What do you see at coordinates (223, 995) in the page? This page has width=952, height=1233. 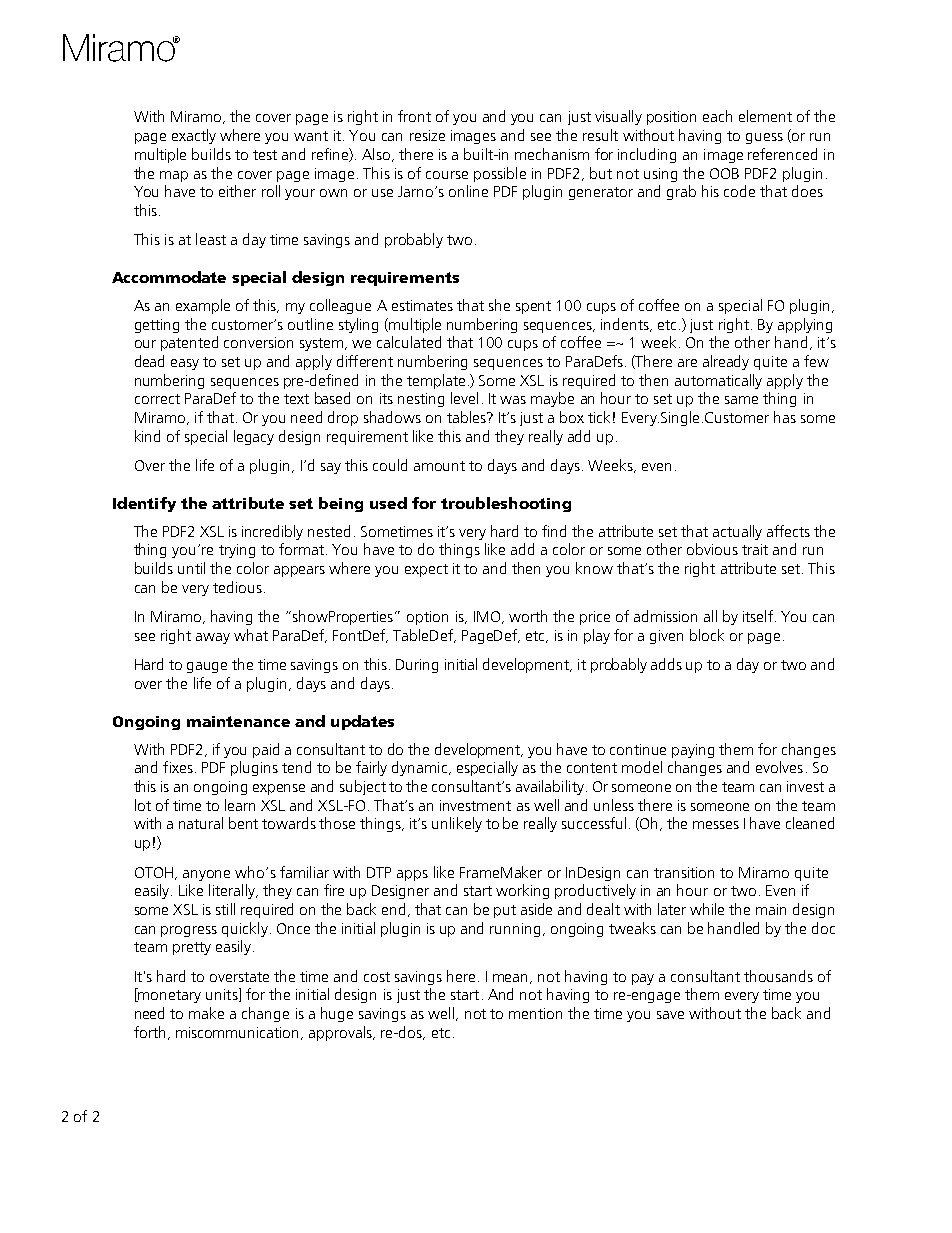 I see `units` at bounding box center [223, 995].
